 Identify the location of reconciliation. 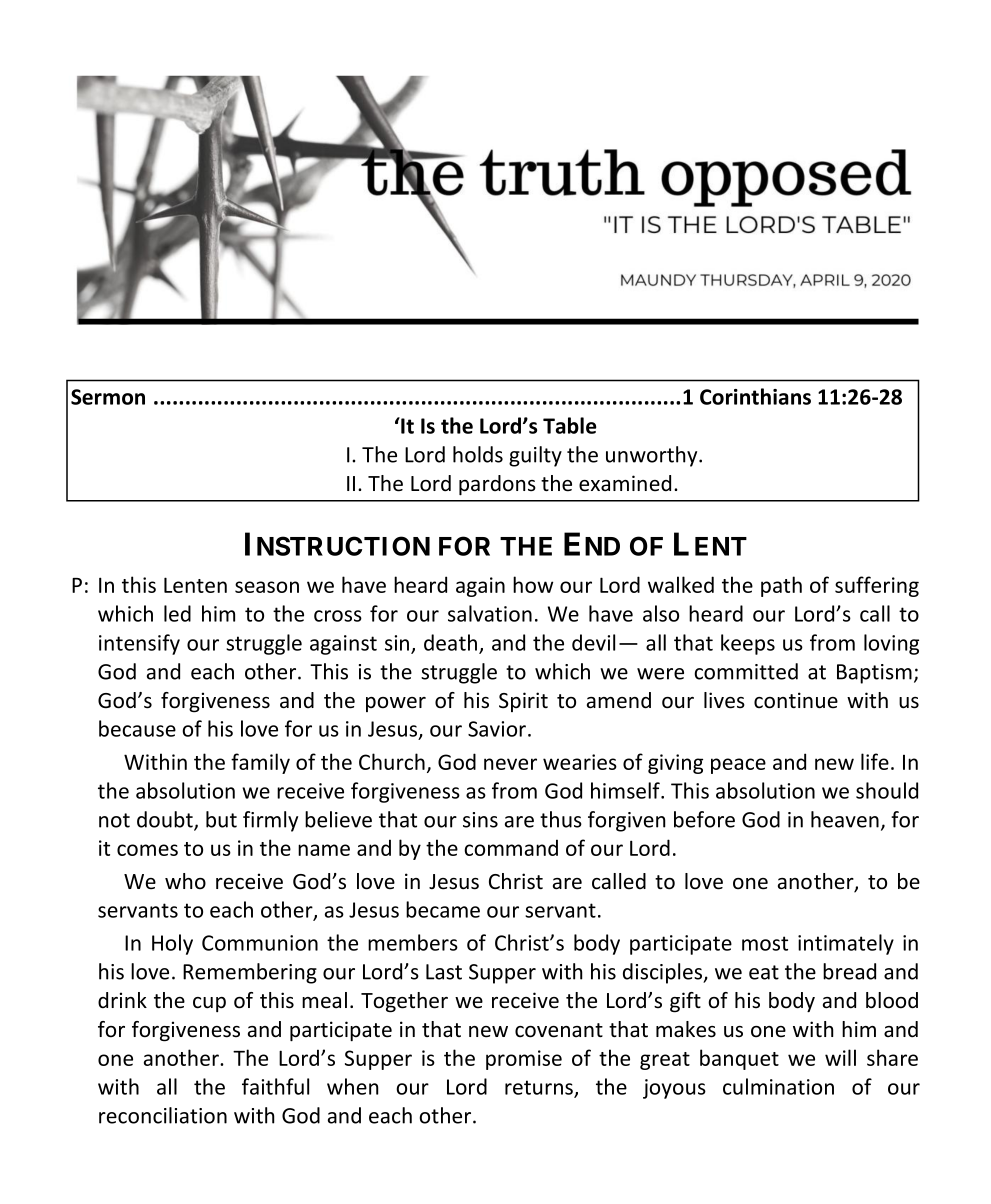
(163, 1115).
